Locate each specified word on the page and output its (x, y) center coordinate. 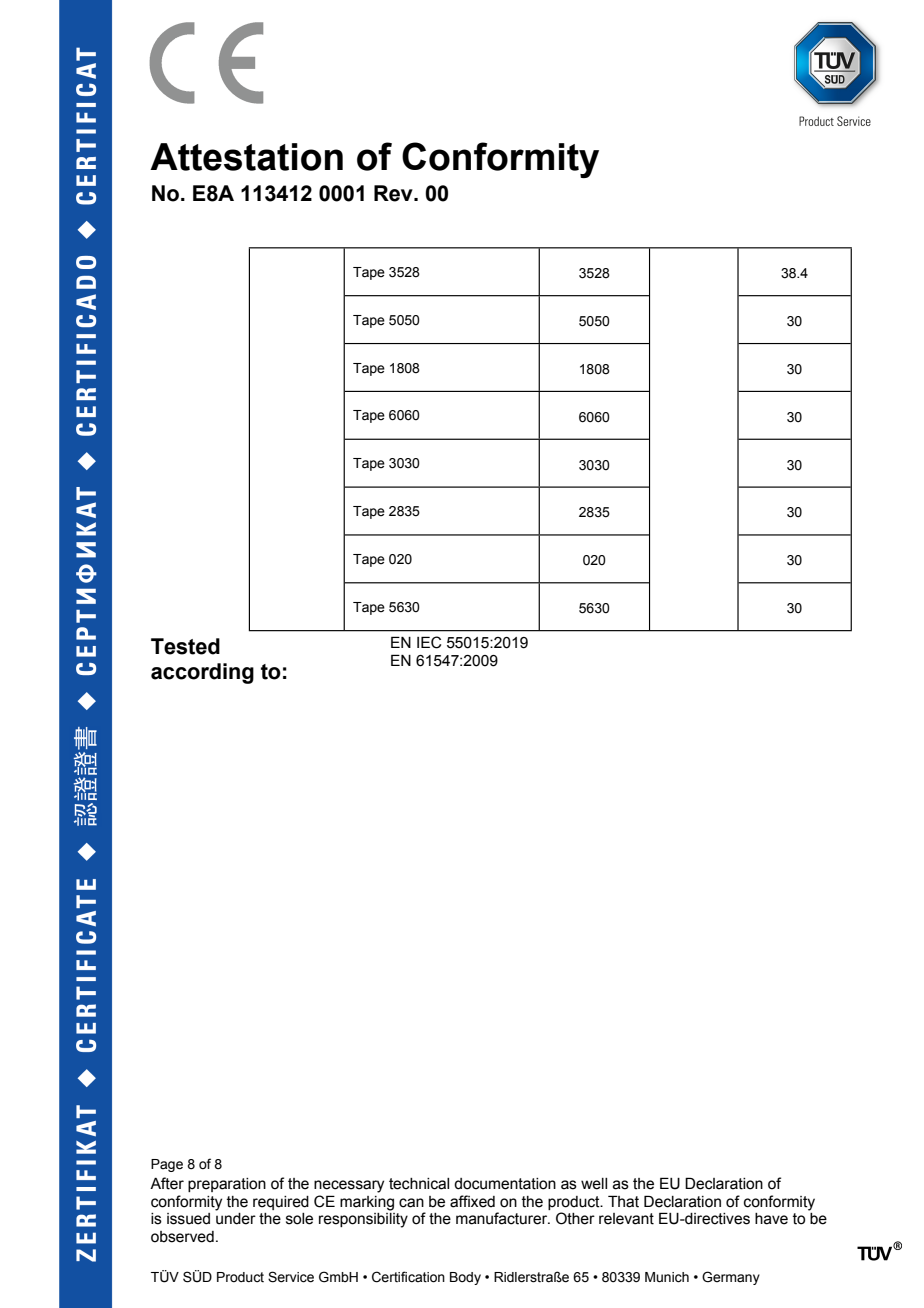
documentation (505, 1184)
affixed (472, 1201)
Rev (394, 193)
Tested (185, 646)
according (202, 673)
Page (167, 1165)
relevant (626, 1219)
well (594, 1184)
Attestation (246, 157)
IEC (429, 642)
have (771, 1219)
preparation (227, 1185)
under (236, 1219)
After (167, 1183)
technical (419, 1184)
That (623, 1201)
